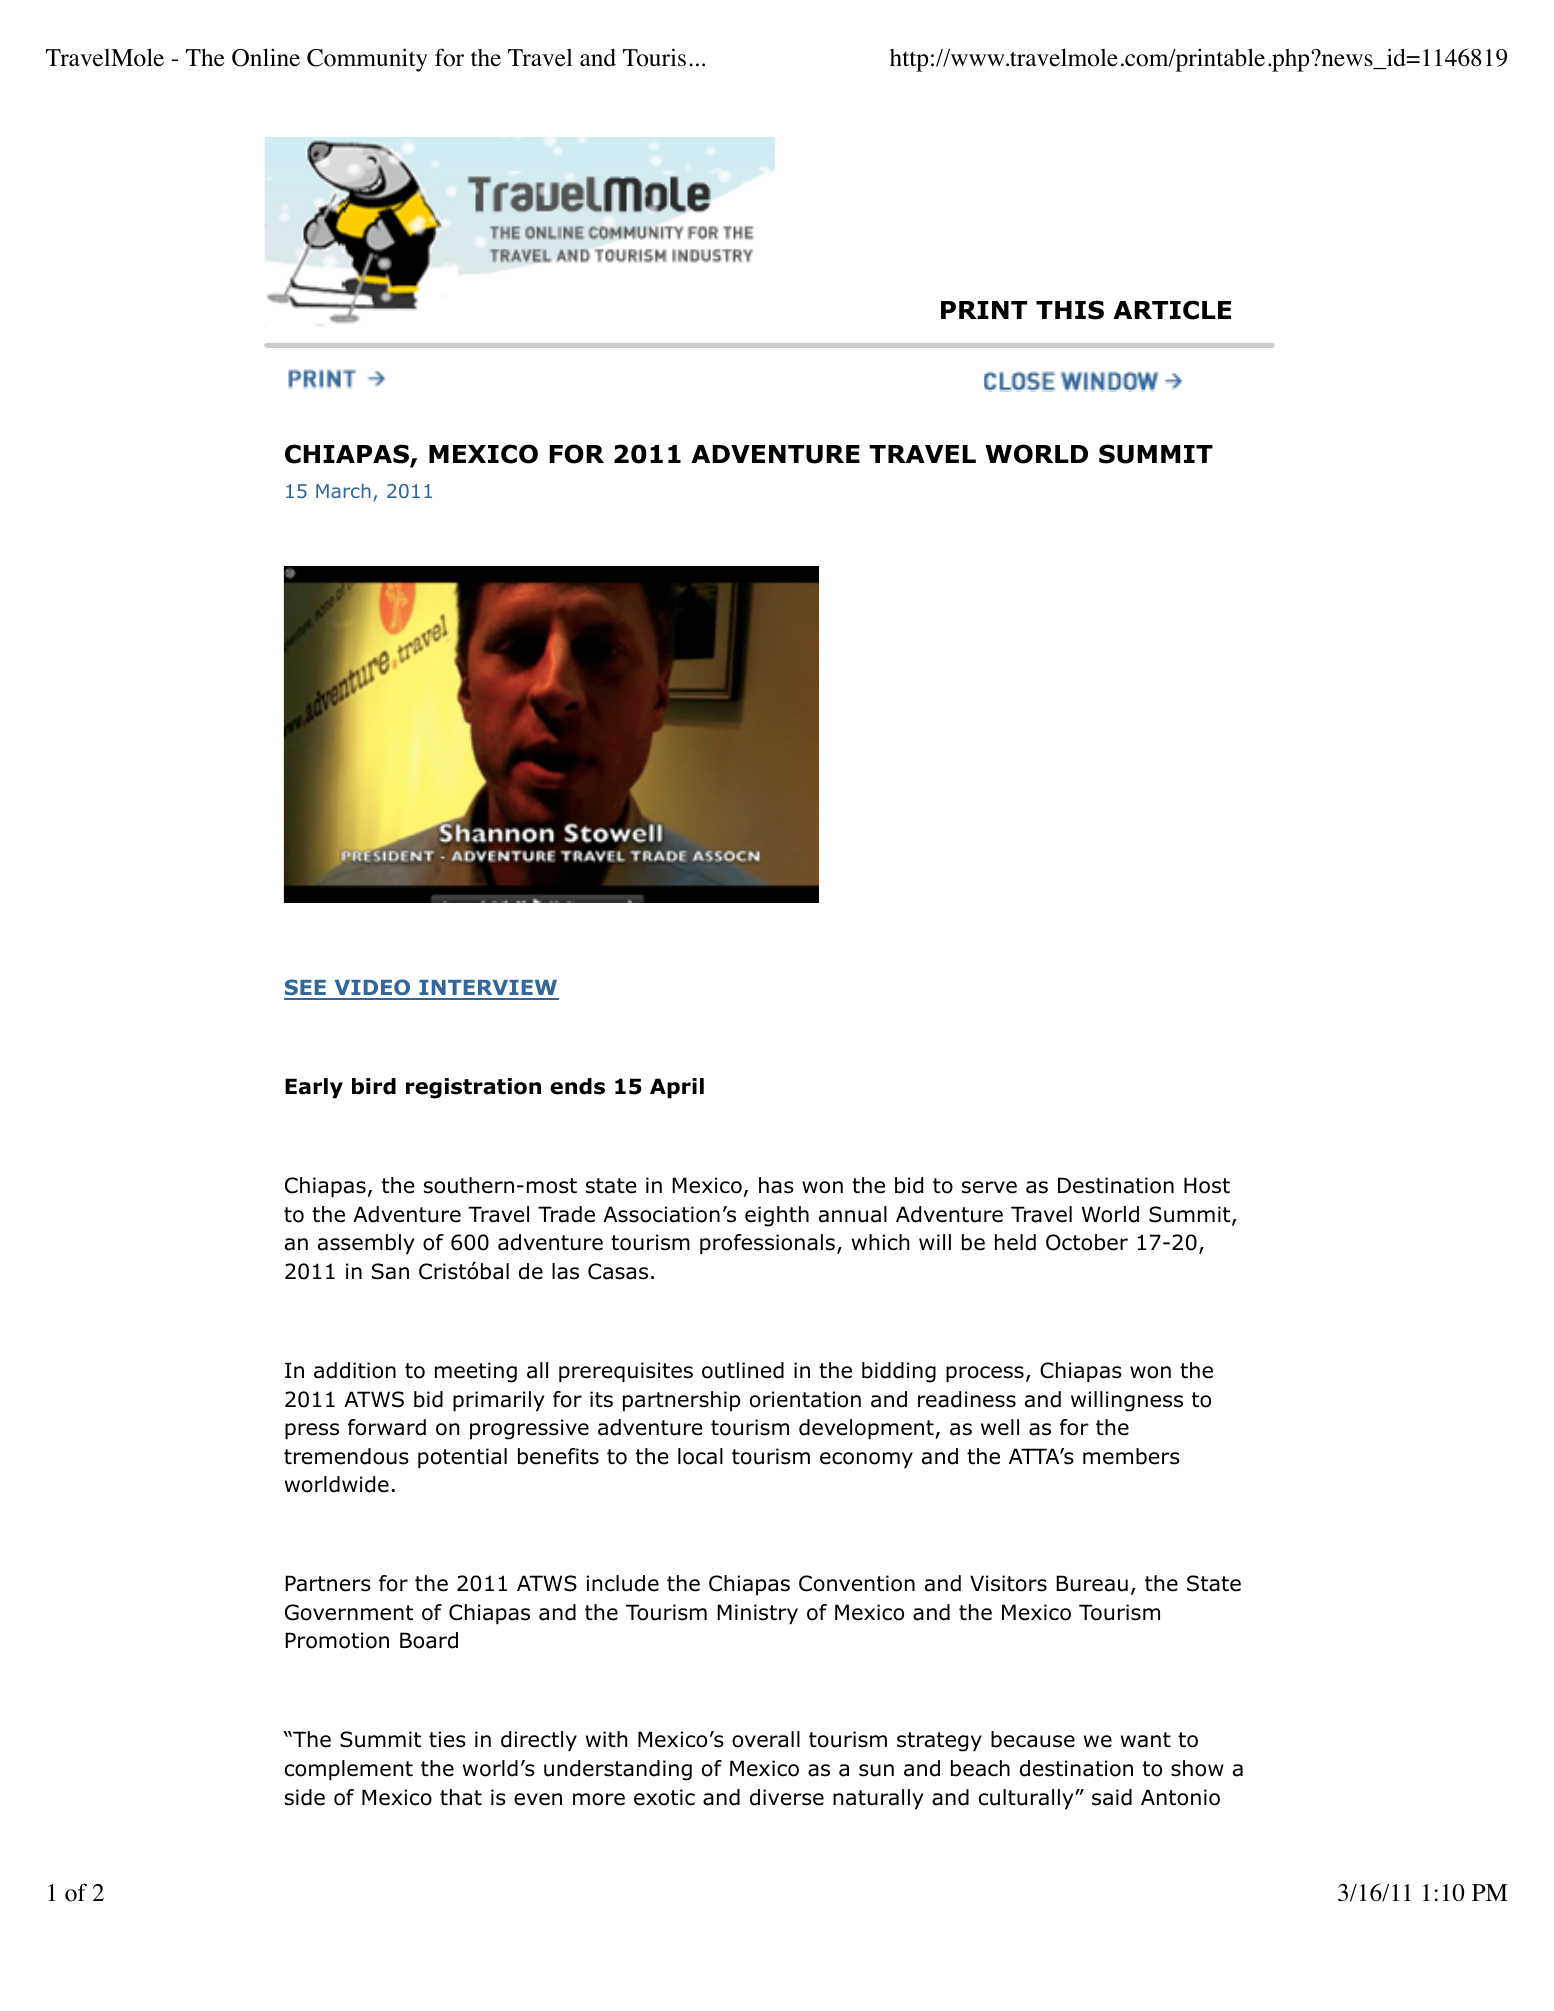 The width and height of the document is (1554, 2011). Describe the element at coordinates (1087, 1242) in the document. I see `October` at that location.
